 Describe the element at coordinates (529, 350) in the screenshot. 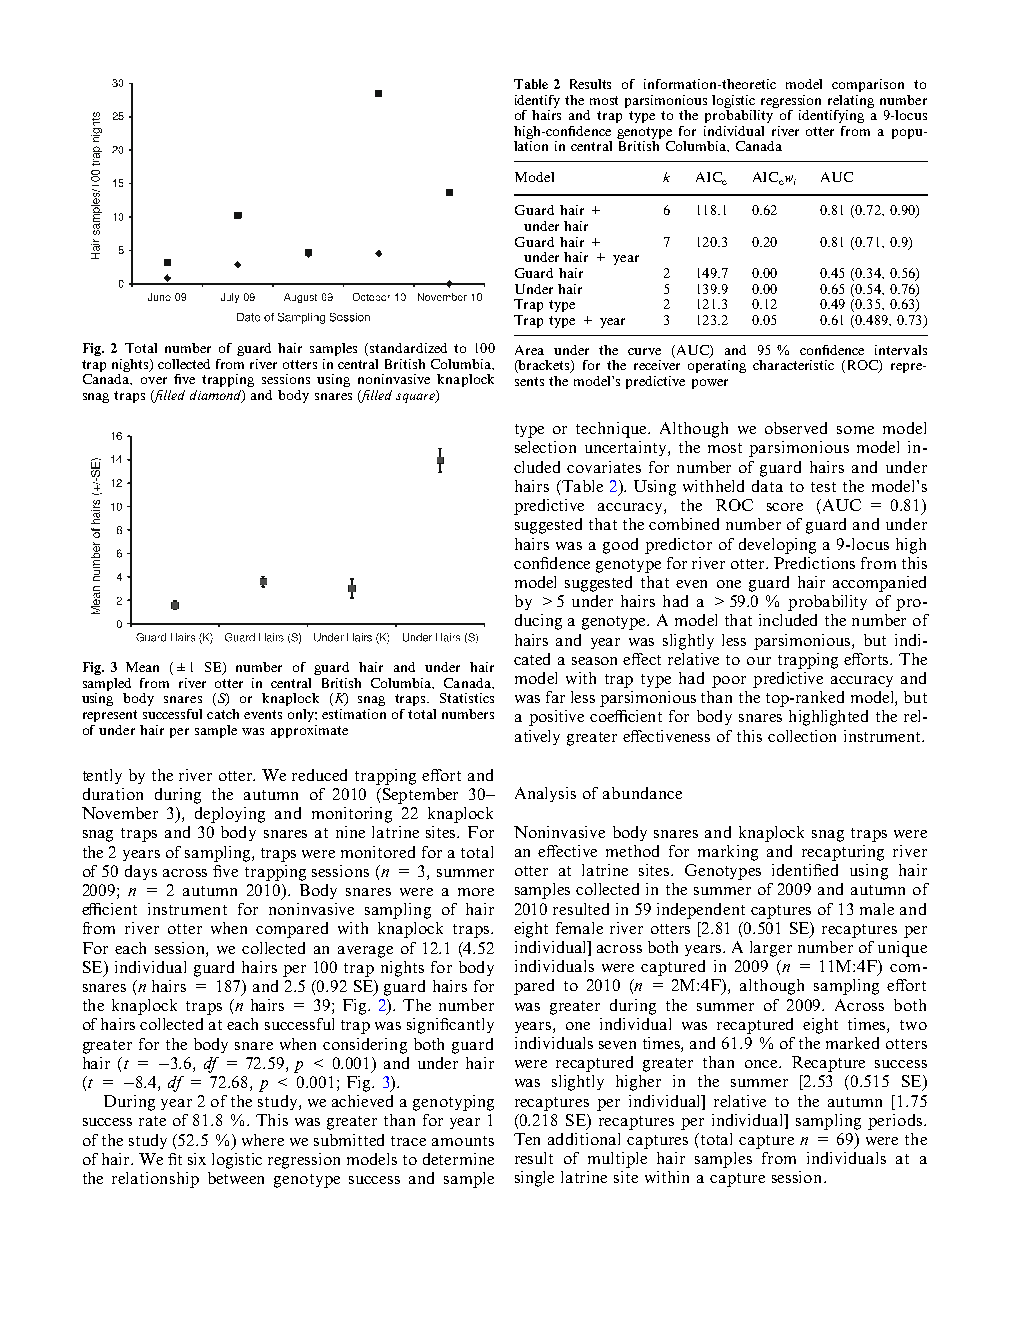

I see `Area` at that location.
